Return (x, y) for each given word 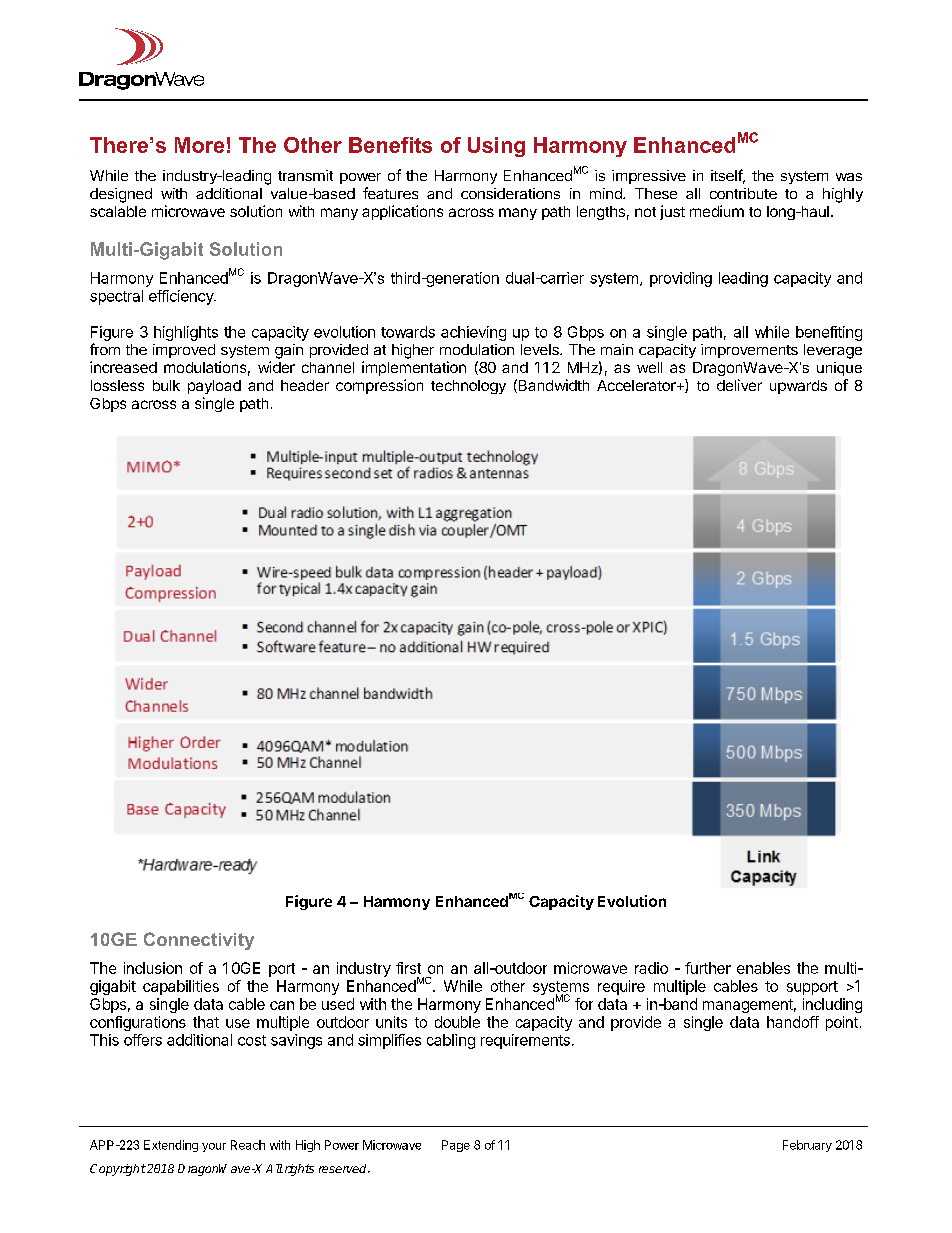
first (408, 968)
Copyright (118, 1170)
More (199, 145)
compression (379, 386)
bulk (166, 385)
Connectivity (199, 941)
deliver (739, 385)
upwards (798, 387)
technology (468, 387)
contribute (743, 193)
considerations (510, 193)
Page (456, 1146)
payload (214, 387)
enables (763, 968)
